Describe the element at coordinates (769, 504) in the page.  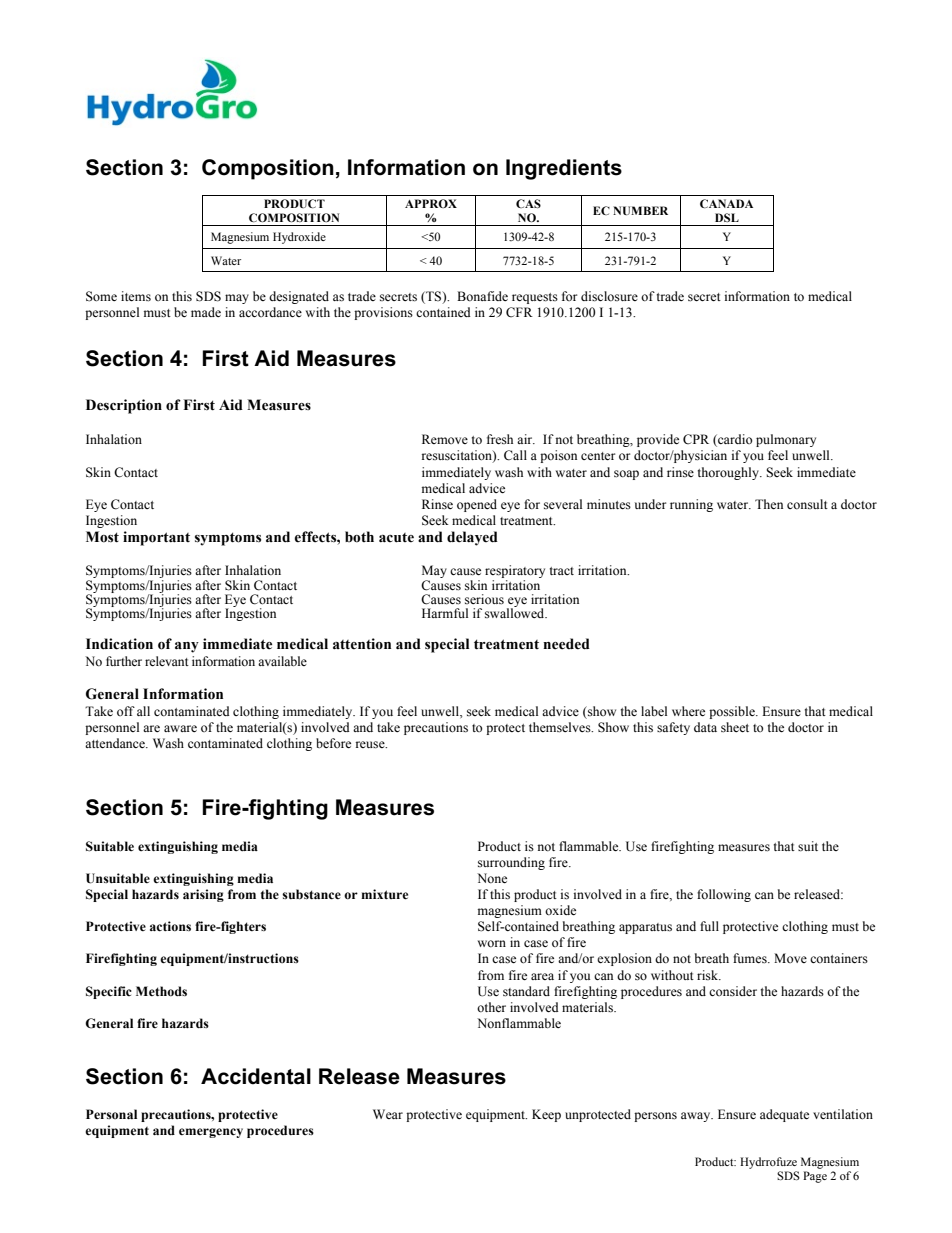
I see `Then` at that location.
